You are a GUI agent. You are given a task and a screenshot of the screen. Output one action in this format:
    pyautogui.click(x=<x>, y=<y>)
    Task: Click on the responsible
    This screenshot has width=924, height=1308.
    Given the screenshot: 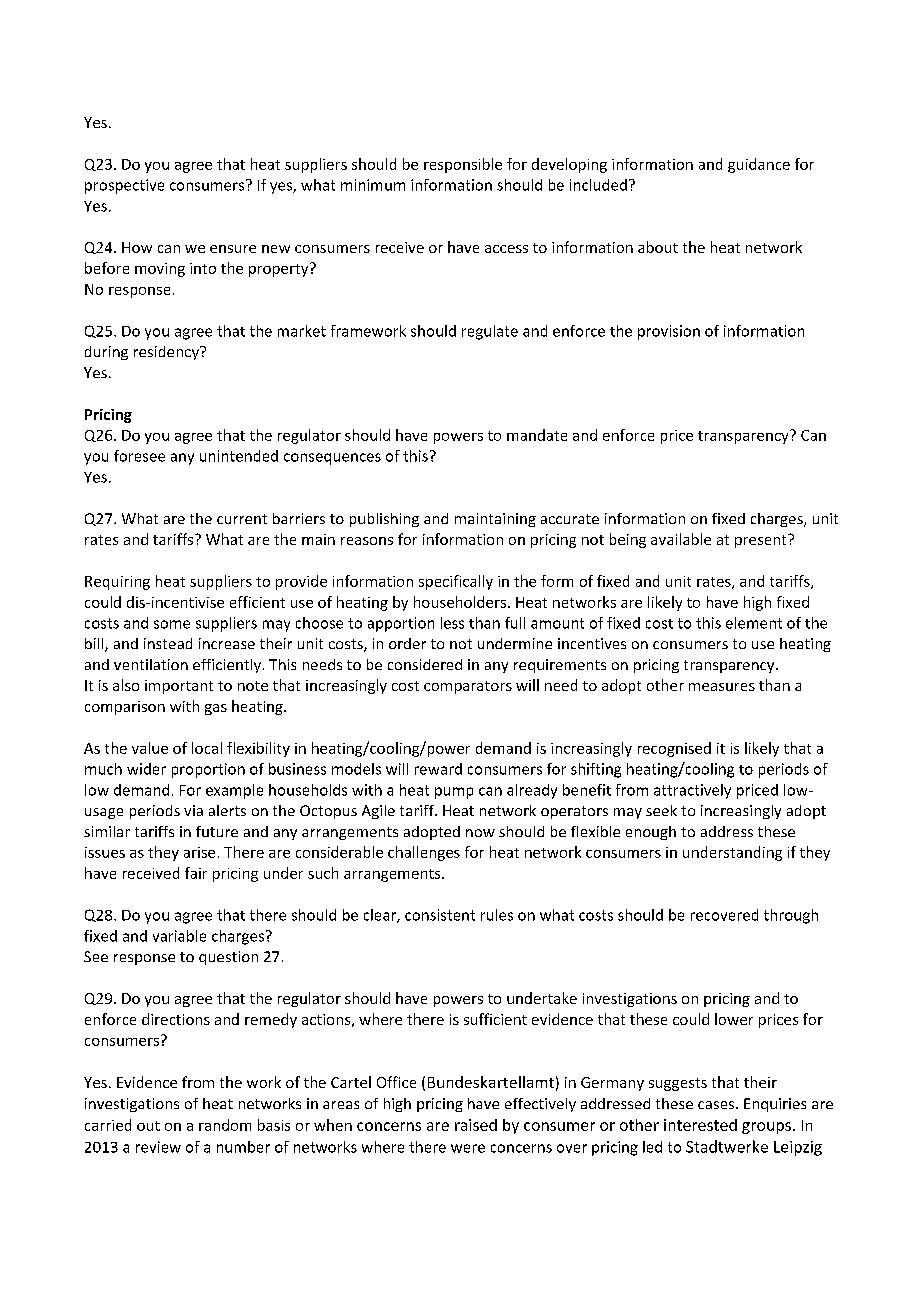 What is the action you would take?
    pyautogui.click(x=463, y=165)
